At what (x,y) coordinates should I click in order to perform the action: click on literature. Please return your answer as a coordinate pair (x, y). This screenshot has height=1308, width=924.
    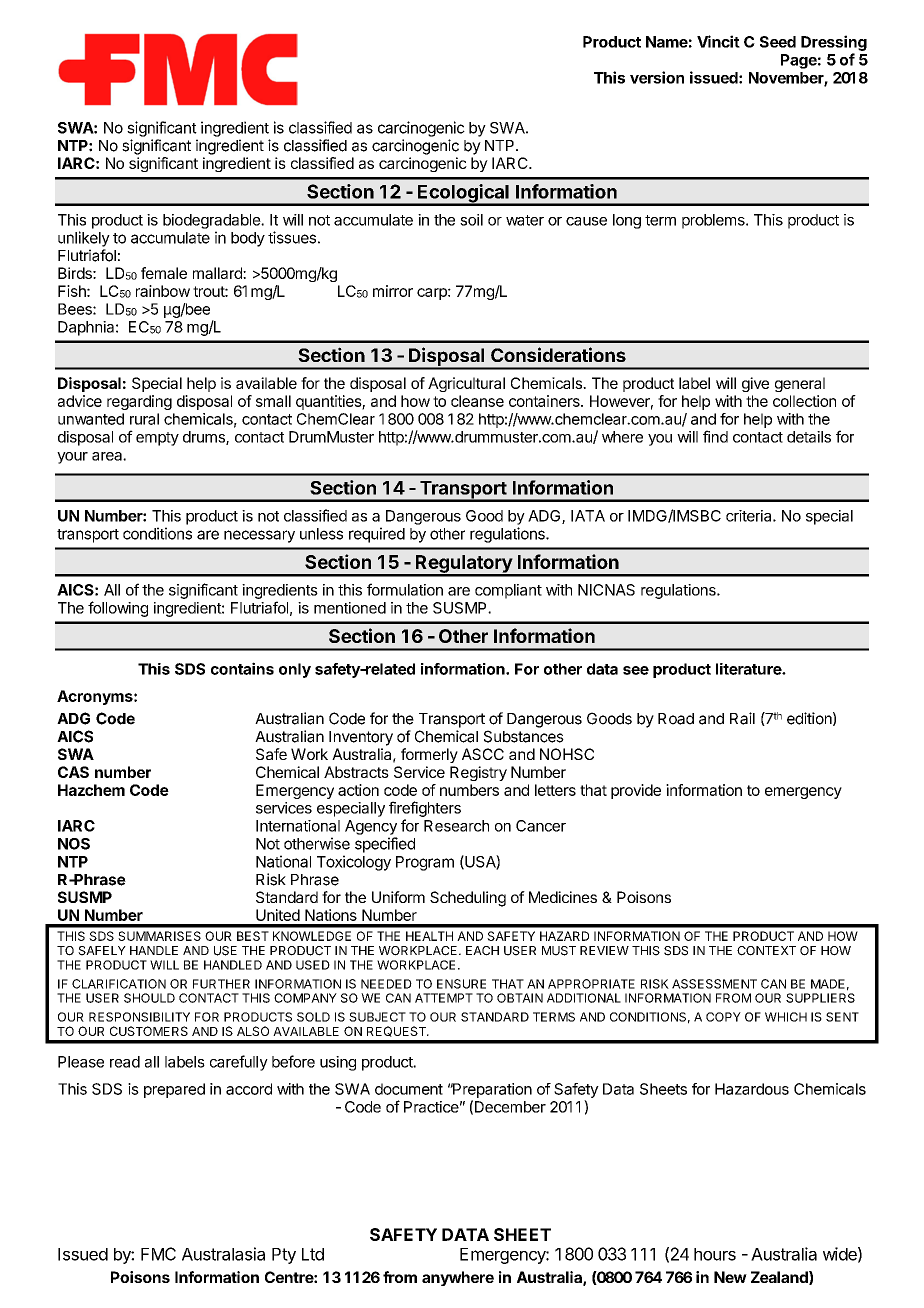
    Looking at the image, I should click on (749, 669).
